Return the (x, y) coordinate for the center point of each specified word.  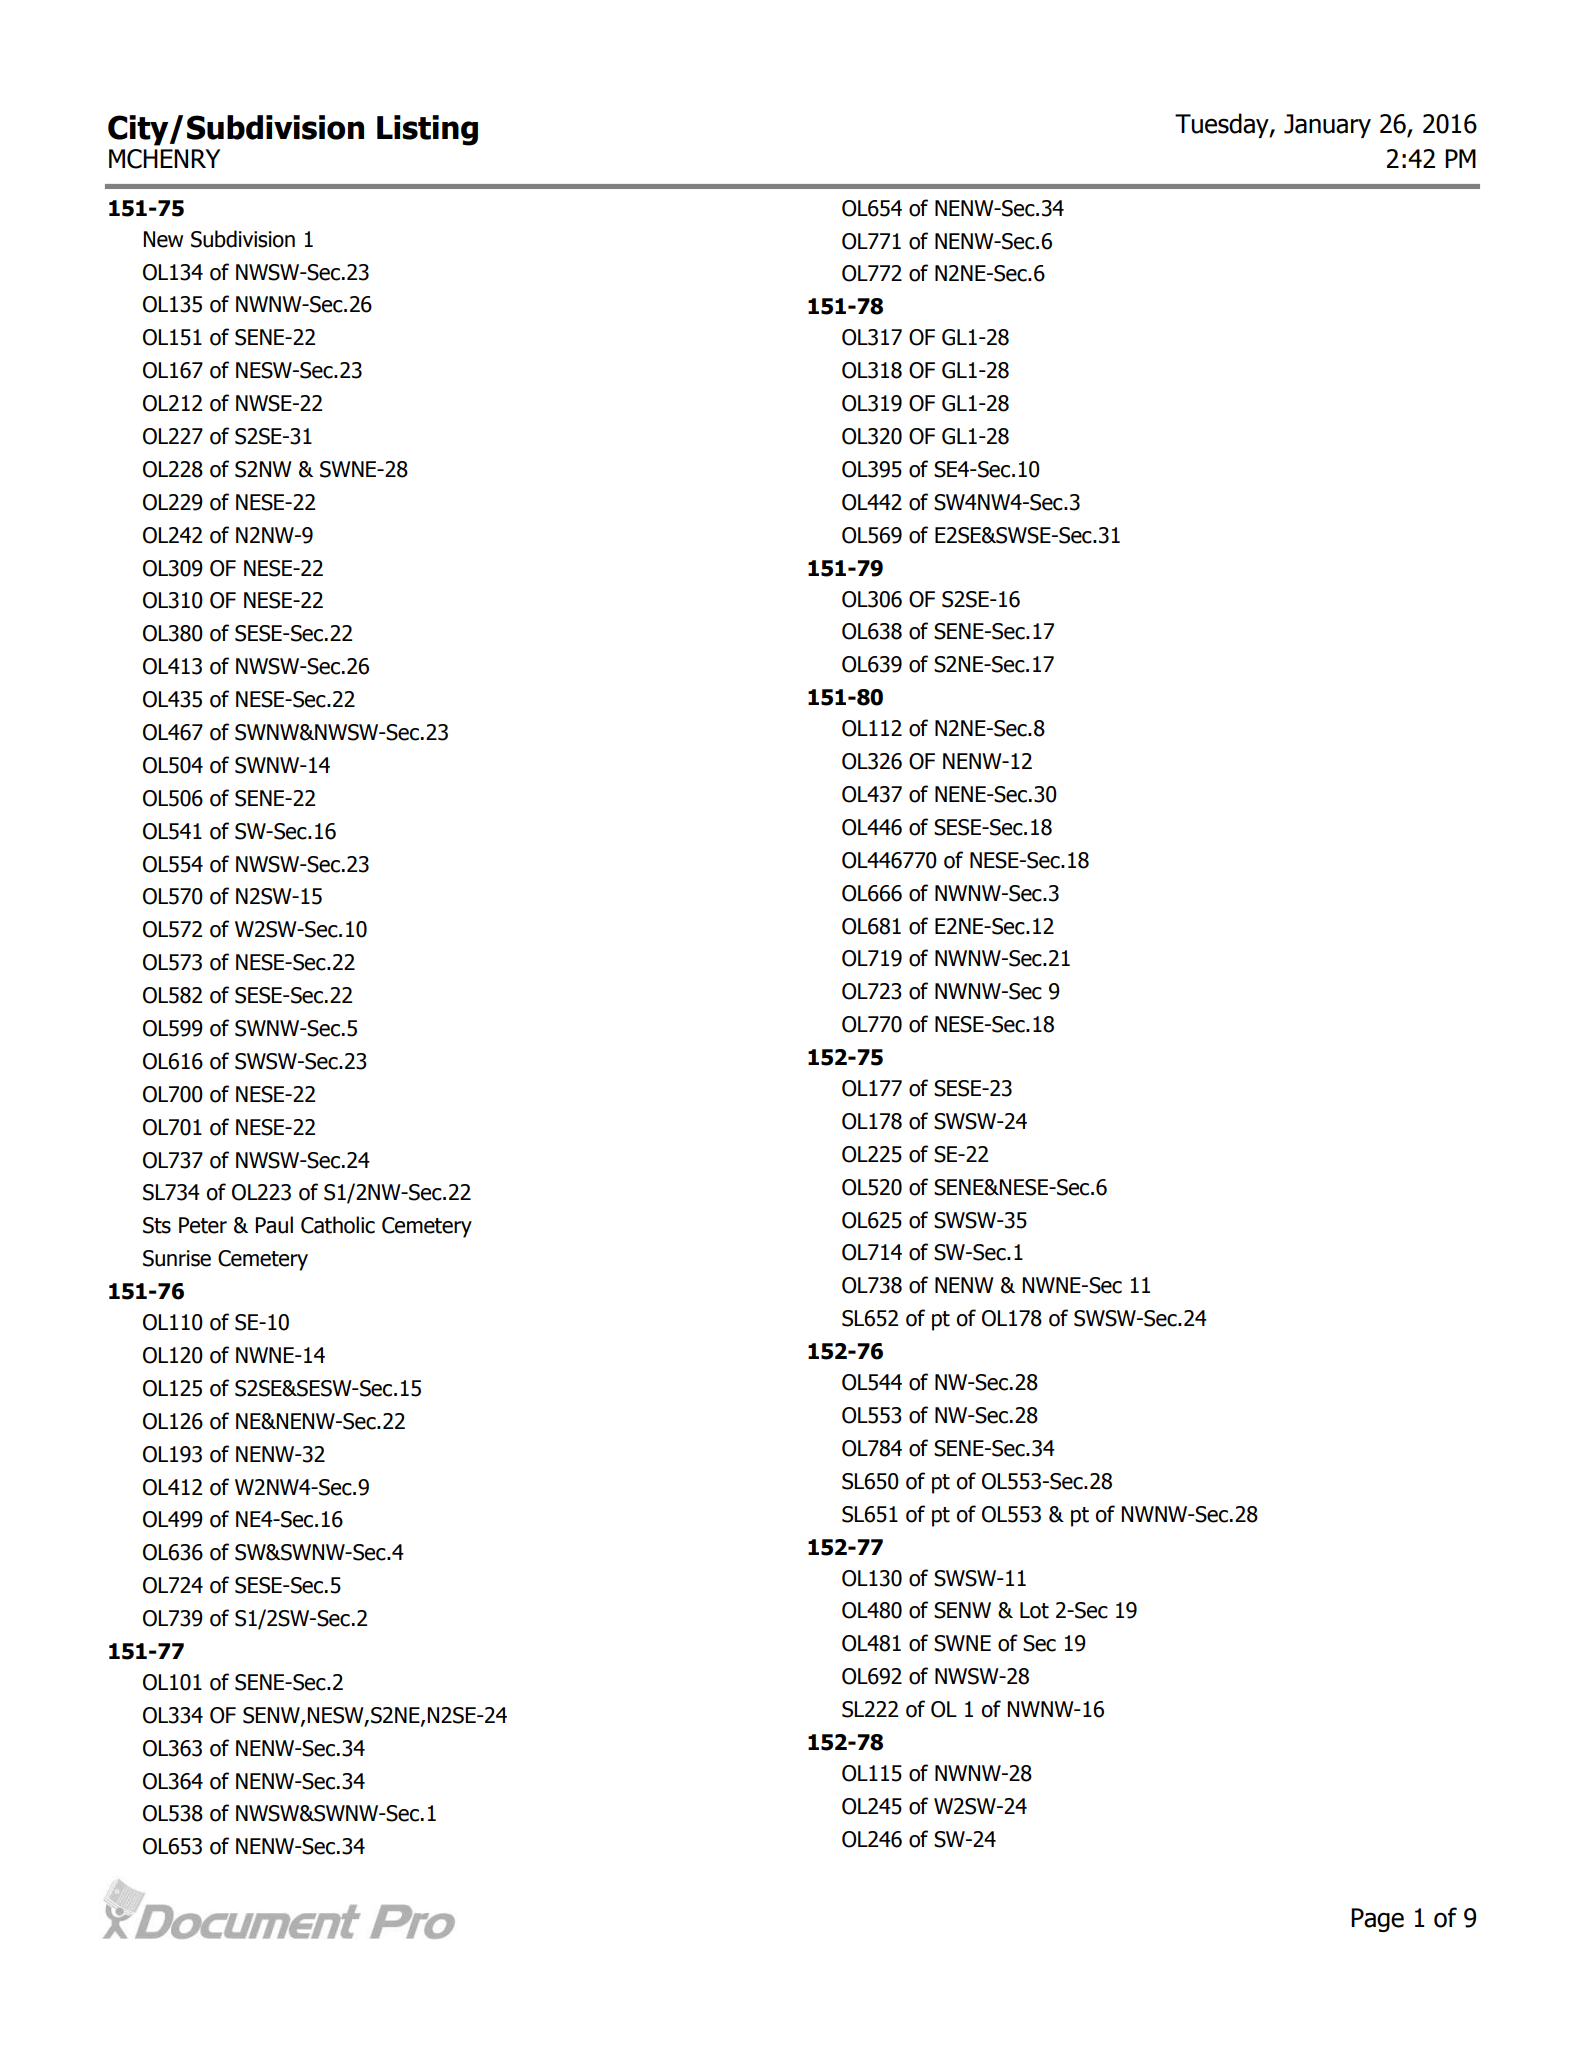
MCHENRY (164, 159)
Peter (203, 1225)
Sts (157, 1225)
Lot (1034, 1610)
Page (1377, 1920)
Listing (427, 130)
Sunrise (177, 1258)
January (1327, 126)
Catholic (338, 1225)
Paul (274, 1225)
